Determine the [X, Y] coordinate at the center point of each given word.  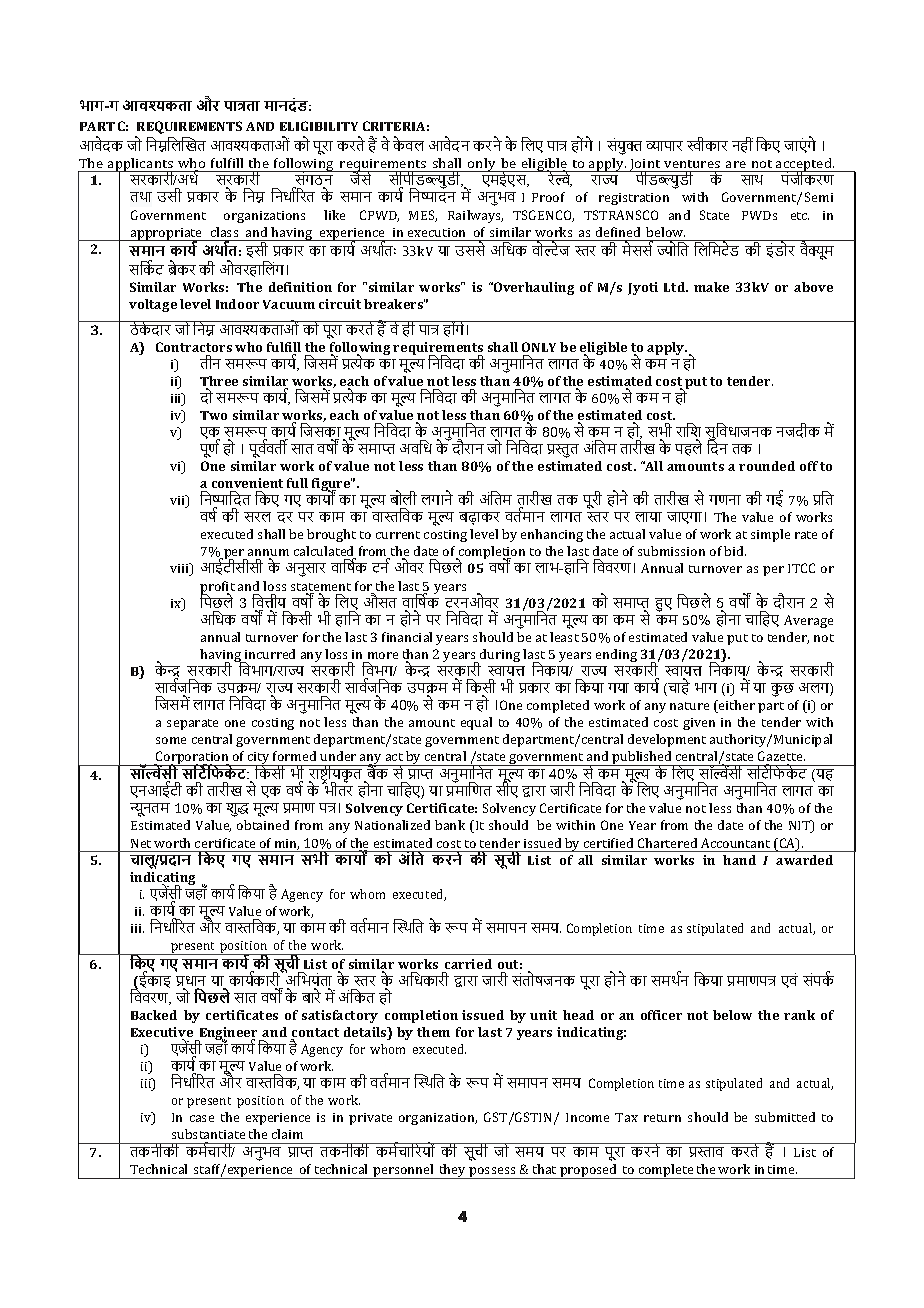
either [736, 706]
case [202, 1118]
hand [739, 860]
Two [213, 415]
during [499, 657]
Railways [475, 216]
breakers [394, 304]
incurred [270, 654]
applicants [140, 166]
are [736, 164]
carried [468, 964]
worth [172, 843]
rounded [767, 466]
